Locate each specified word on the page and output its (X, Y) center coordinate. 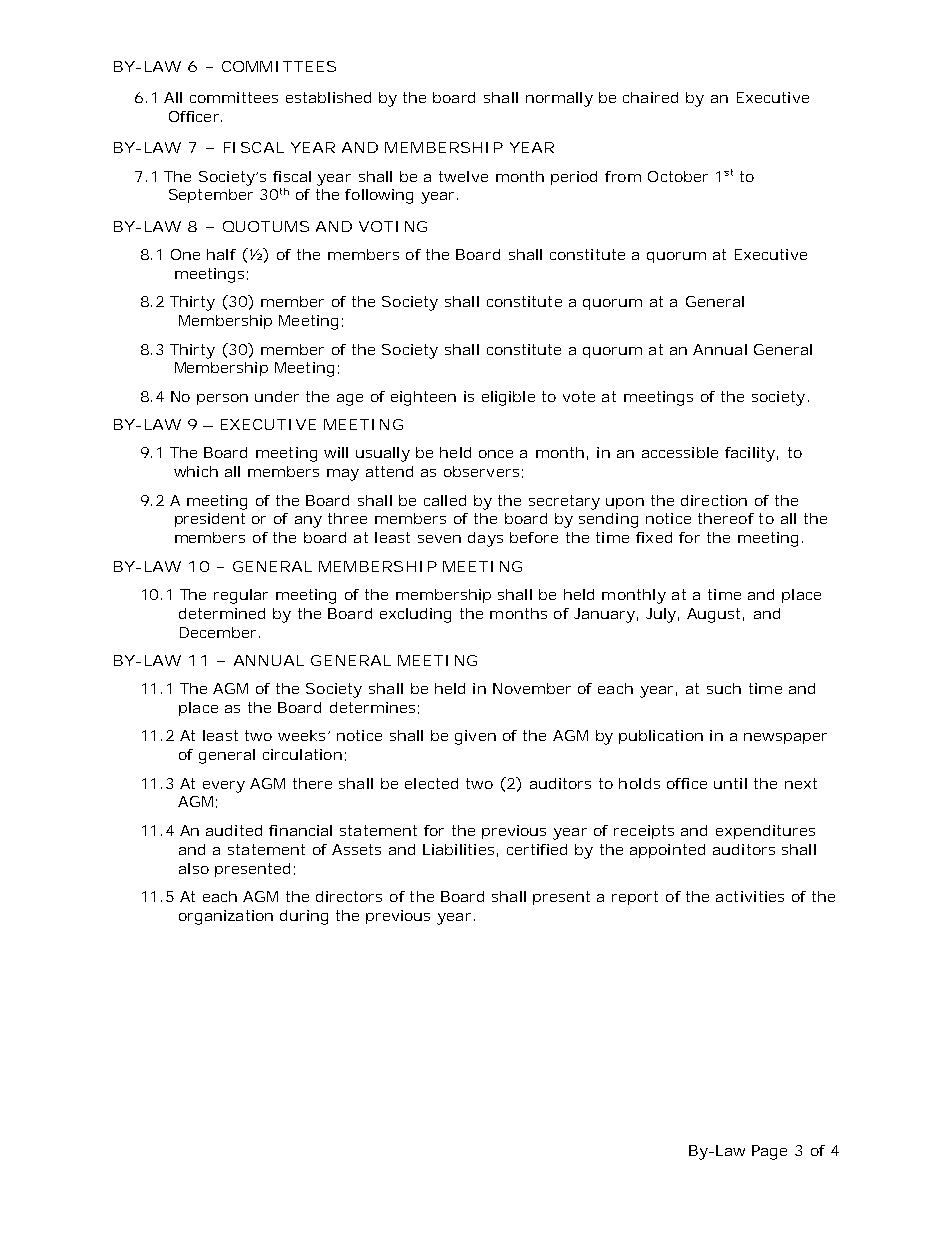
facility (750, 454)
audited (234, 830)
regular (241, 596)
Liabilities (458, 849)
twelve (463, 176)
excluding (415, 615)
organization (226, 917)
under (277, 396)
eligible (508, 398)
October (678, 176)
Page (769, 1152)
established (328, 97)
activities (750, 896)
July (661, 615)
